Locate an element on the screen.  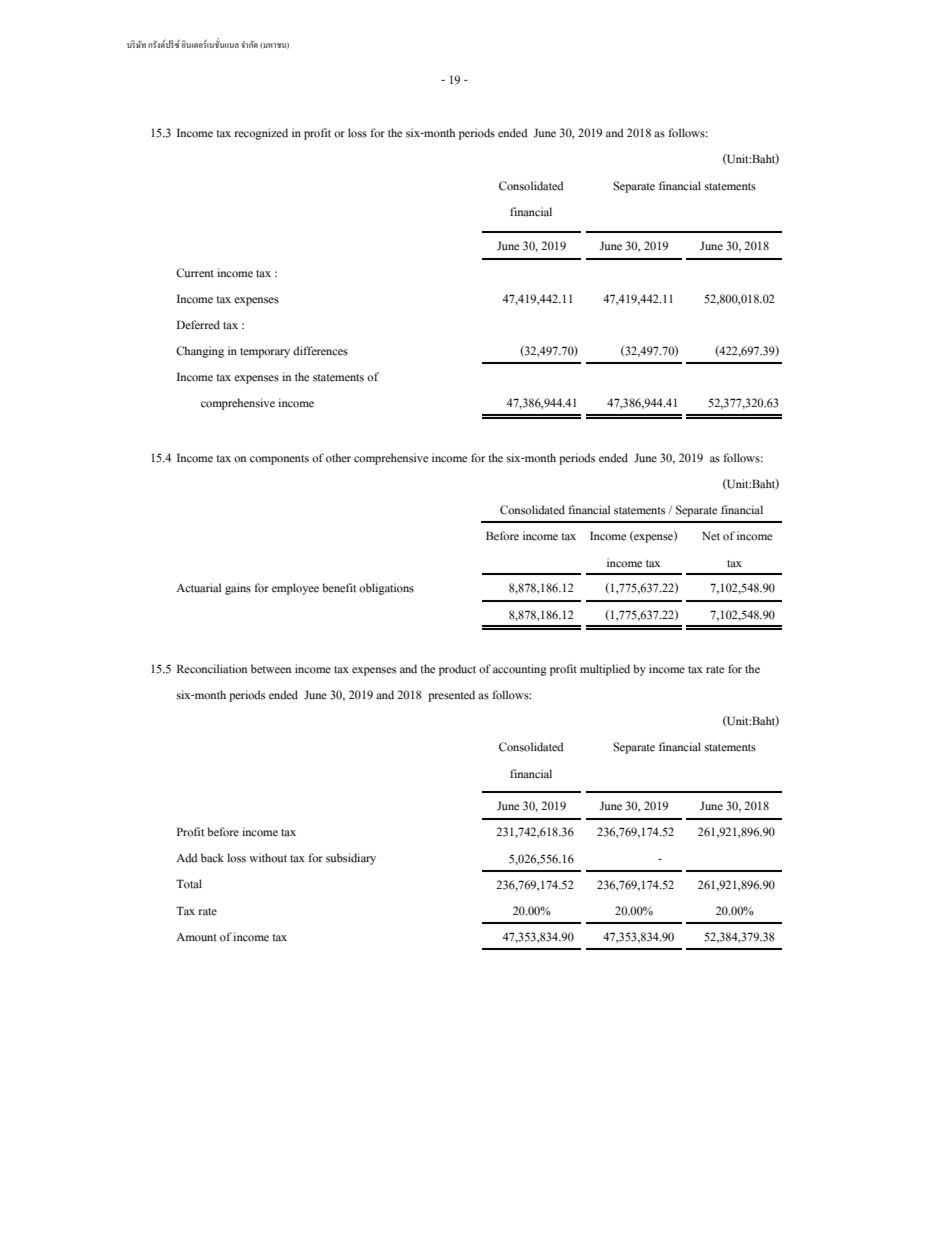
recognized is located at coordinates (261, 134).
